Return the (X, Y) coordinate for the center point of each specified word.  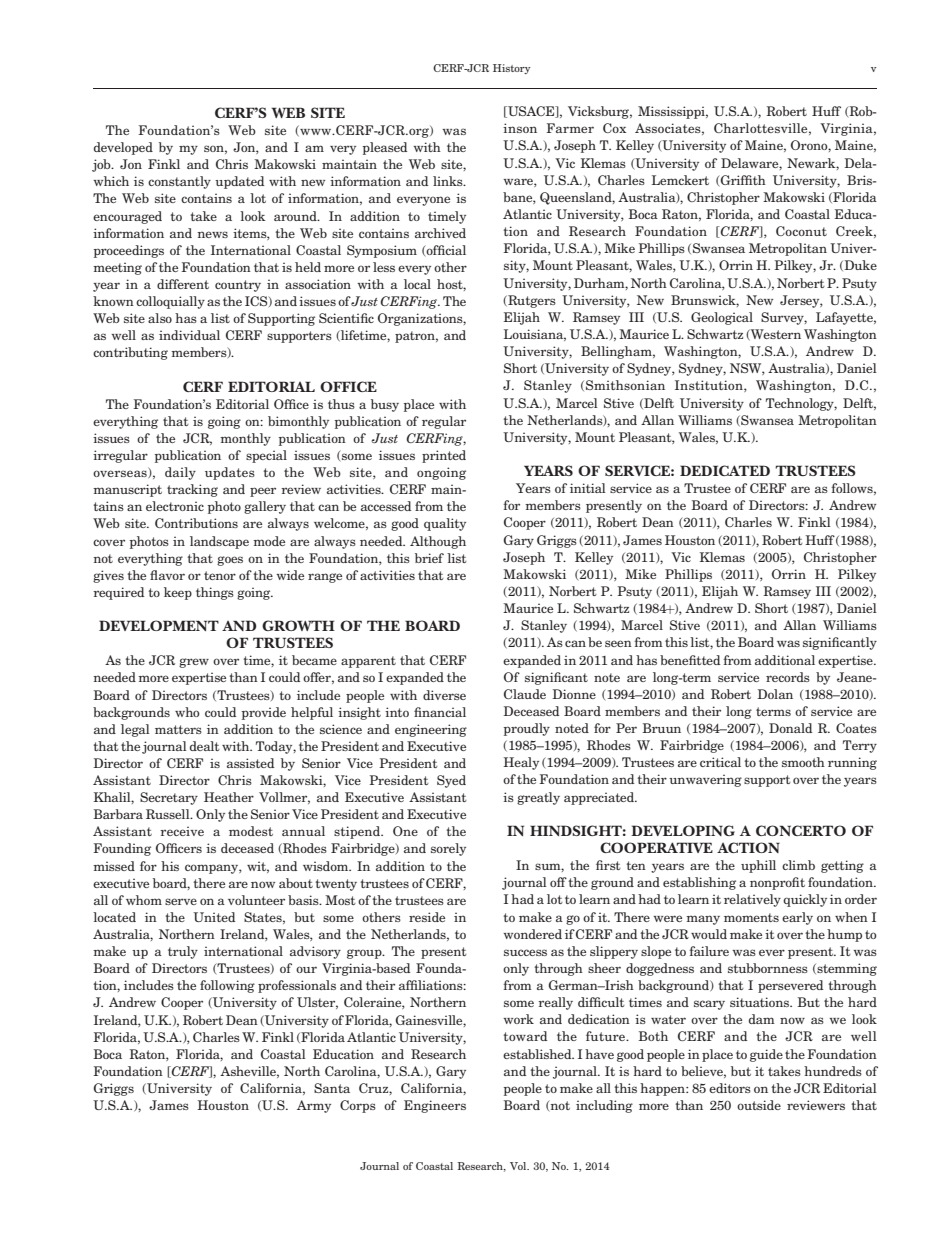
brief (429, 558)
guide (766, 1055)
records (788, 677)
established (538, 1054)
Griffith (742, 181)
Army (314, 1106)
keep (178, 593)
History (512, 69)
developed (123, 148)
